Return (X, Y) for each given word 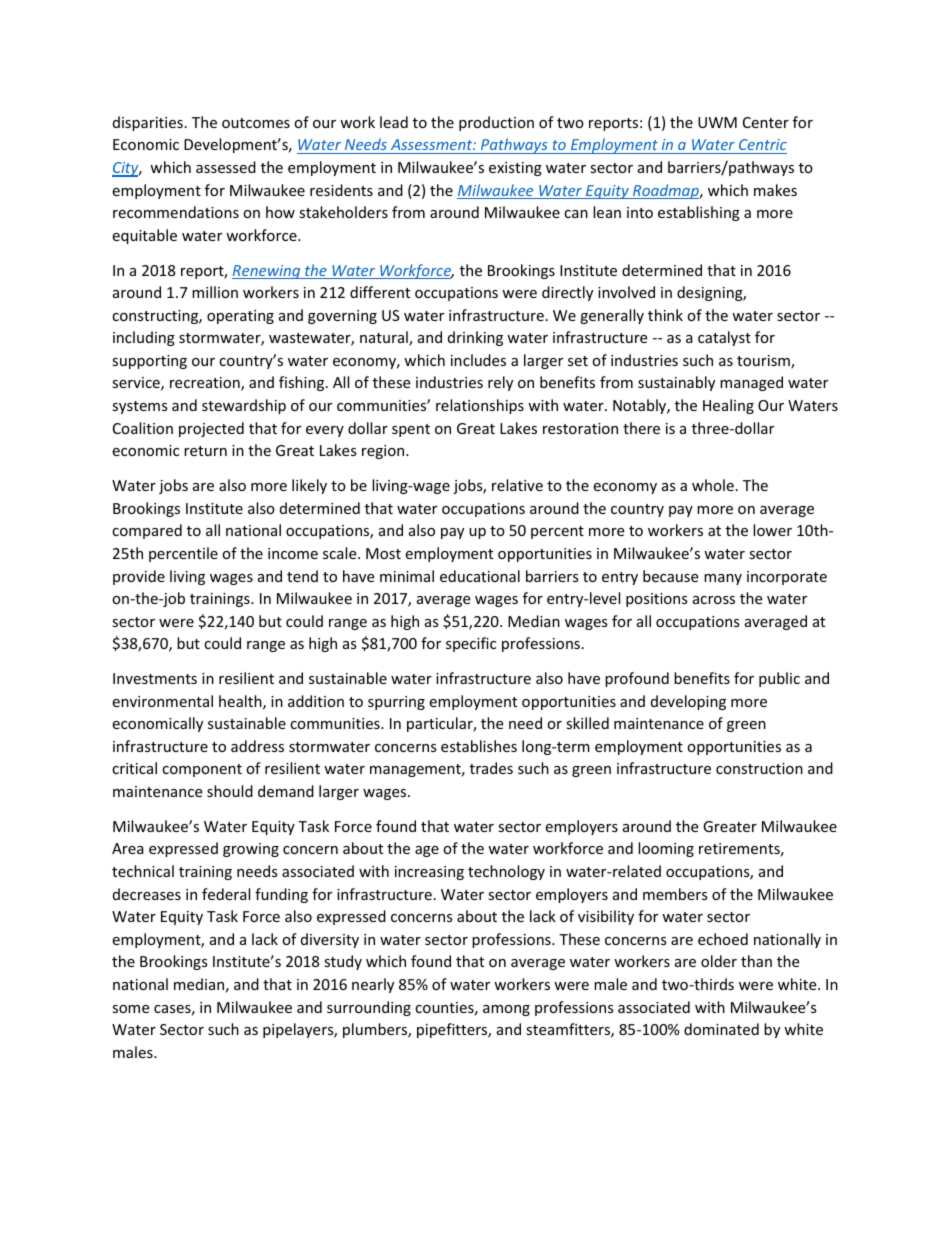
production (496, 123)
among (506, 1010)
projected (211, 429)
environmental (162, 701)
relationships (480, 406)
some (130, 1009)
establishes (479, 746)
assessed (226, 167)
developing (688, 702)
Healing (728, 406)
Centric (762, 146)
